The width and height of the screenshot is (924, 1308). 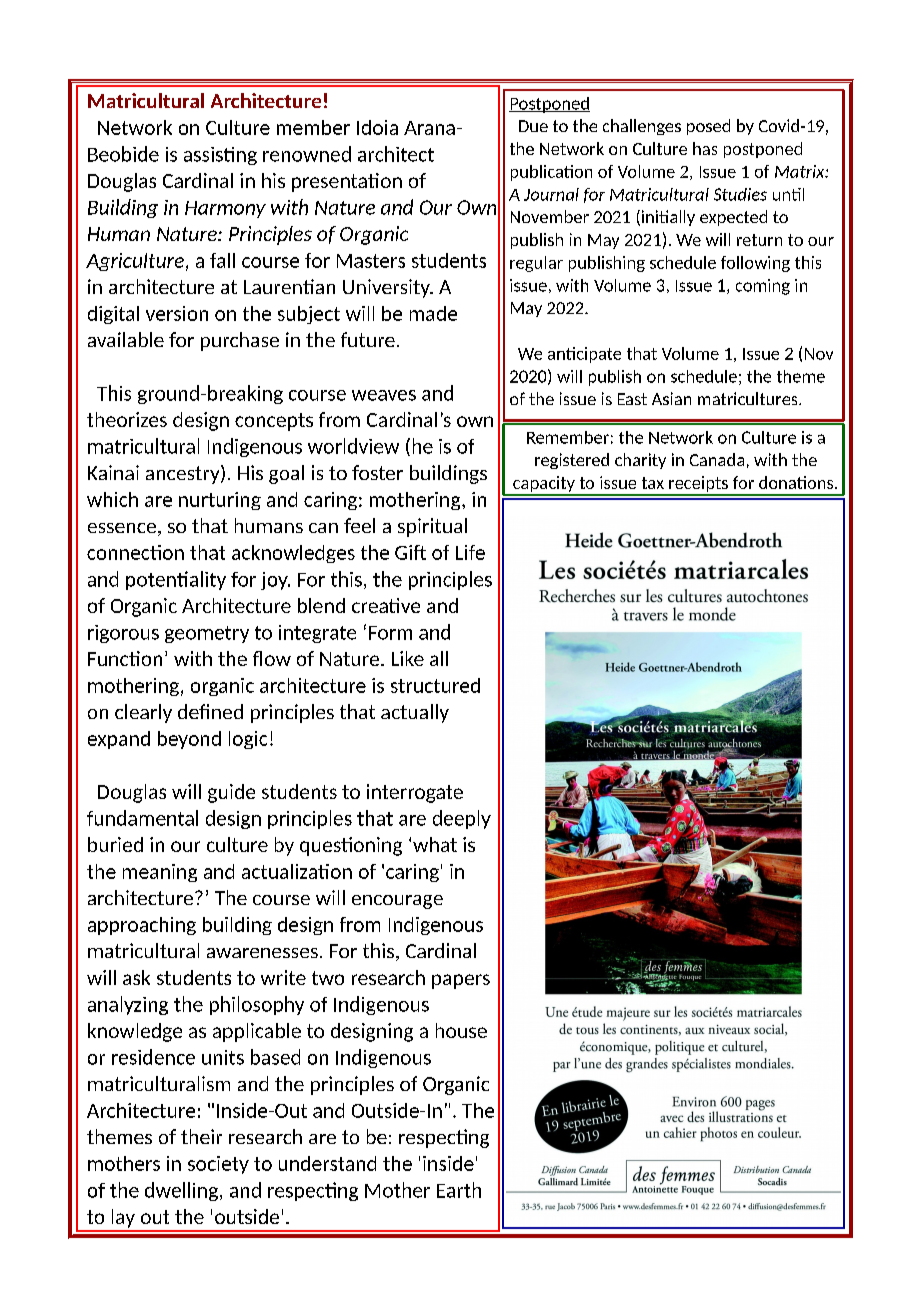 What do you see at coordinates (142, 926) in the screenshot?
I see `approaching` at bounding box center [142, 926].
